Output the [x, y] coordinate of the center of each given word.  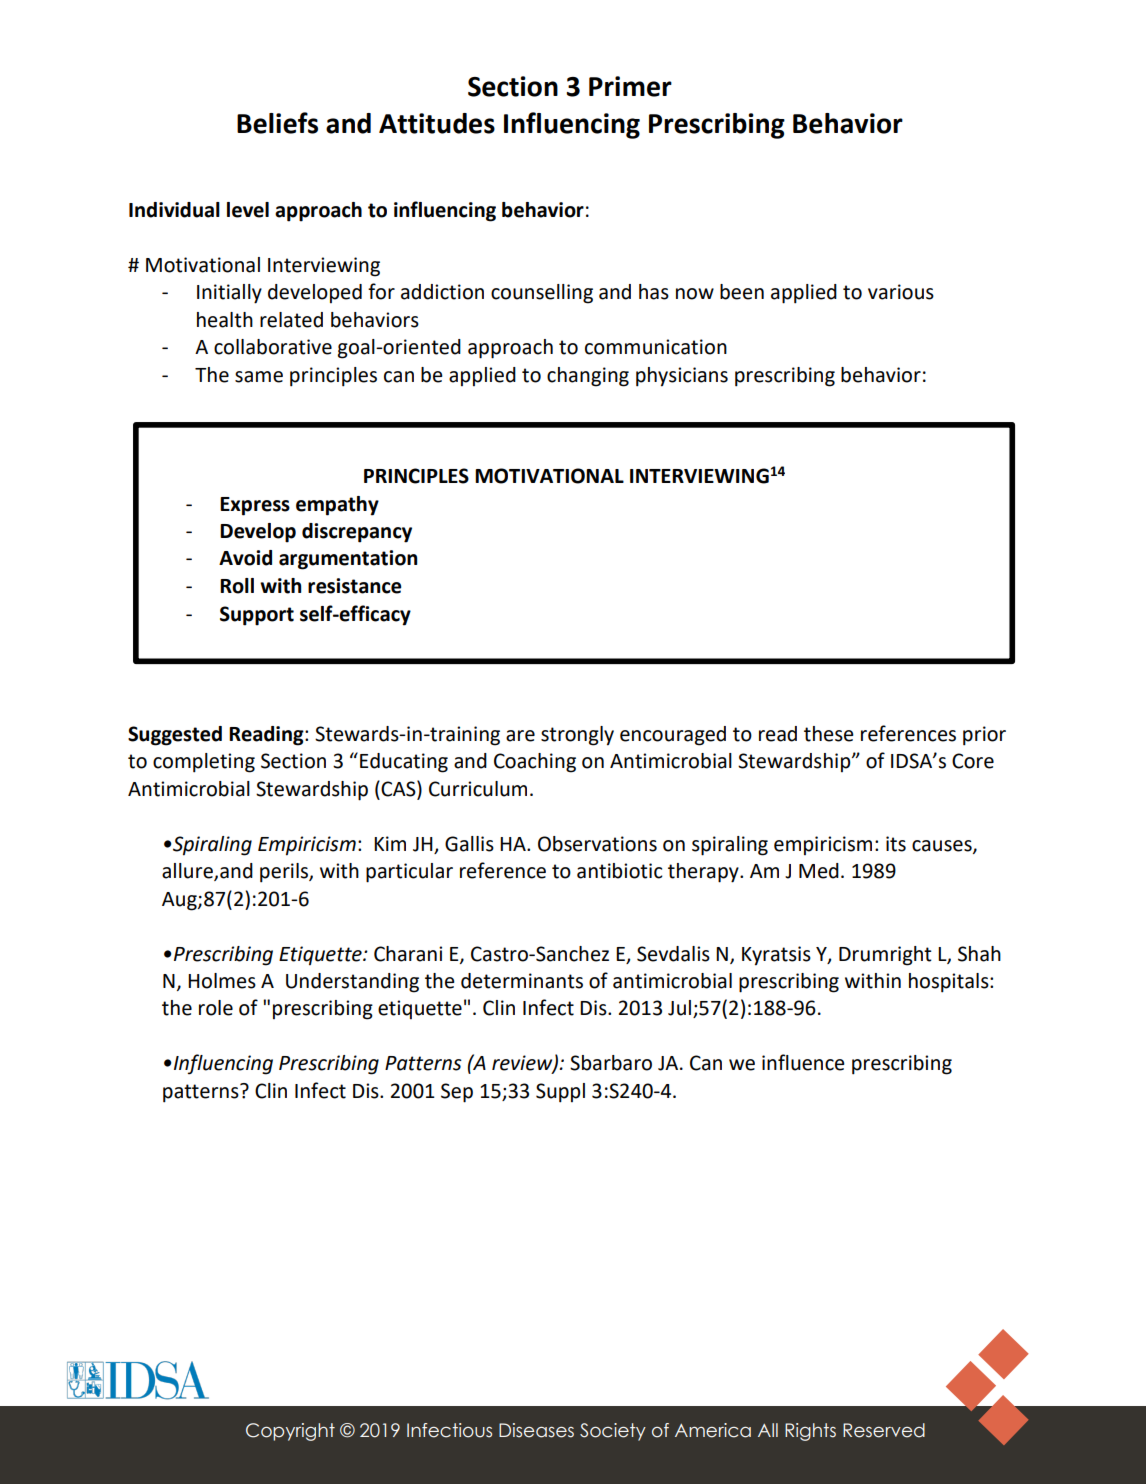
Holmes [222, 981]
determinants [522, 981]
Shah [979, 954]
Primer [630, 86]
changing [588, 377]
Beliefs [277, 123]
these [829, 734]
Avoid [245, 558]
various [901, 292]
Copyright [290, 1432]
